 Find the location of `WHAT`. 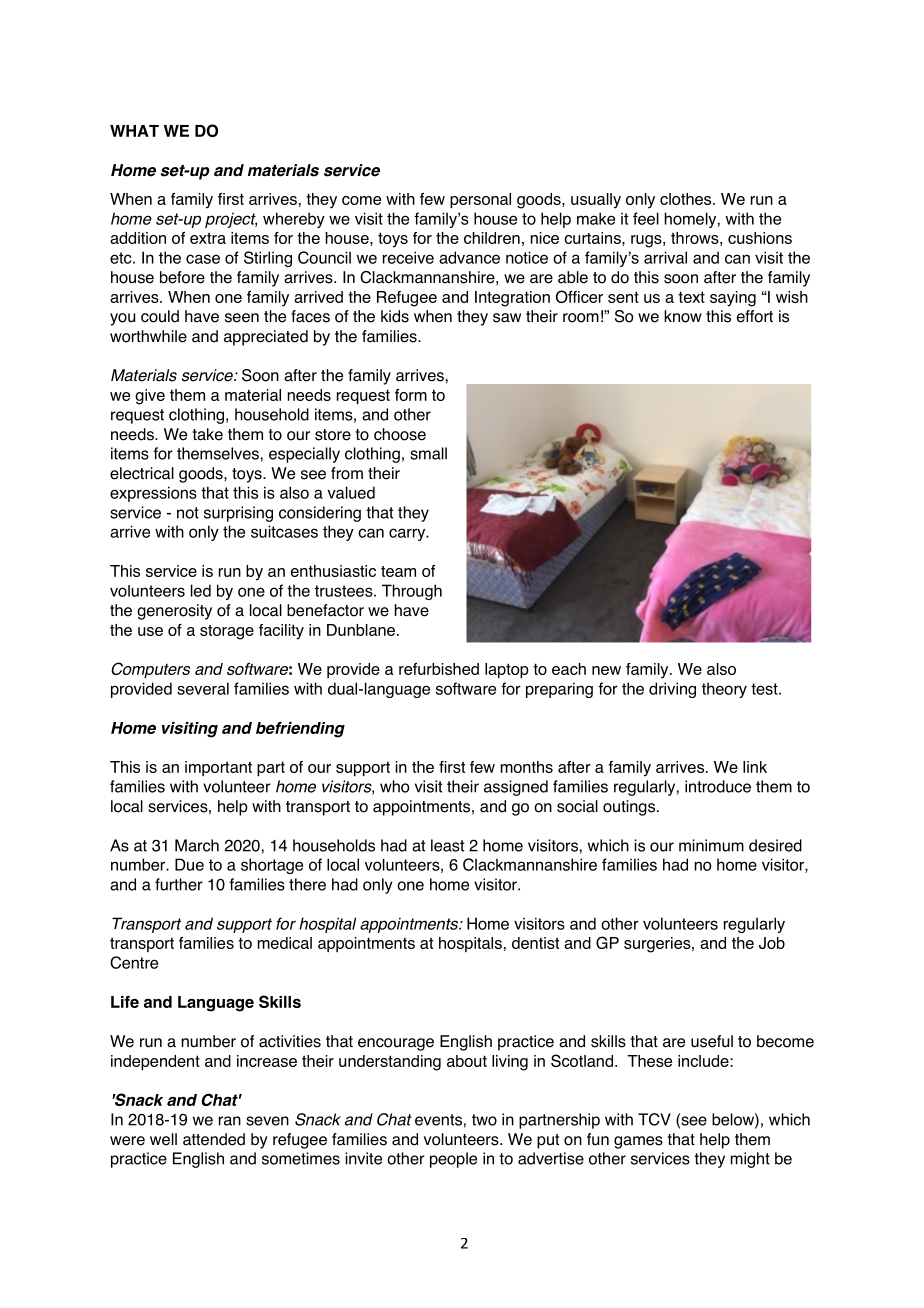

WHAT is located at coordinates (134, 131).
